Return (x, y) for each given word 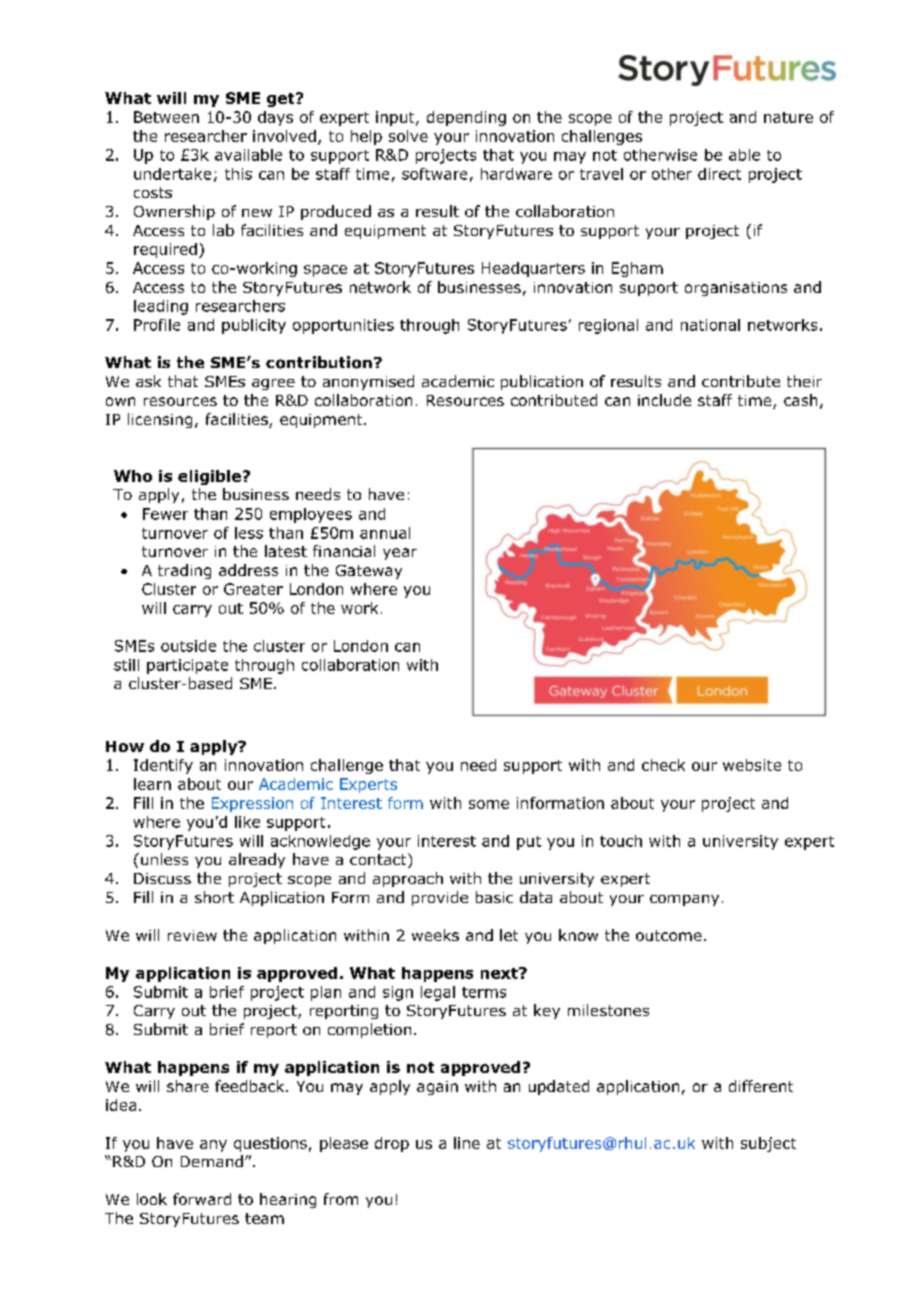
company (684, 900)
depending (466, 118)
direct (719, 174)
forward (202, 1199)
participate (187, 666)
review (192, 935)
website (752, 765)
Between (166, 117)
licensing (160, 420)
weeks (435, 935)
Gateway (369, 572)
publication (542, 382)
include (664, 400)
